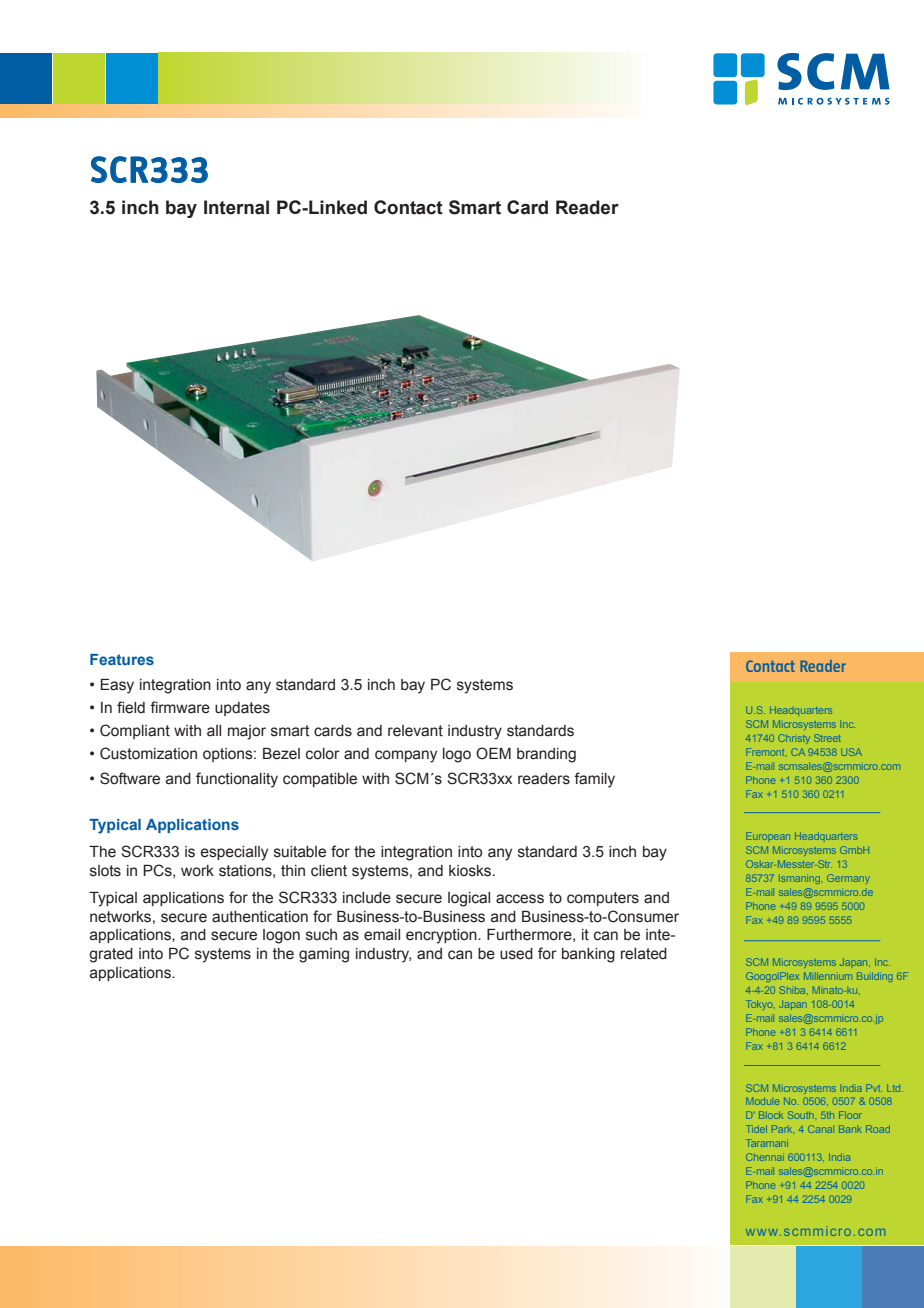 Image resolution: width=924 pixels, height=1308 pixels. Describe the element at coordinates (765, 1157) in the page. I see `Chennai` at that location.
